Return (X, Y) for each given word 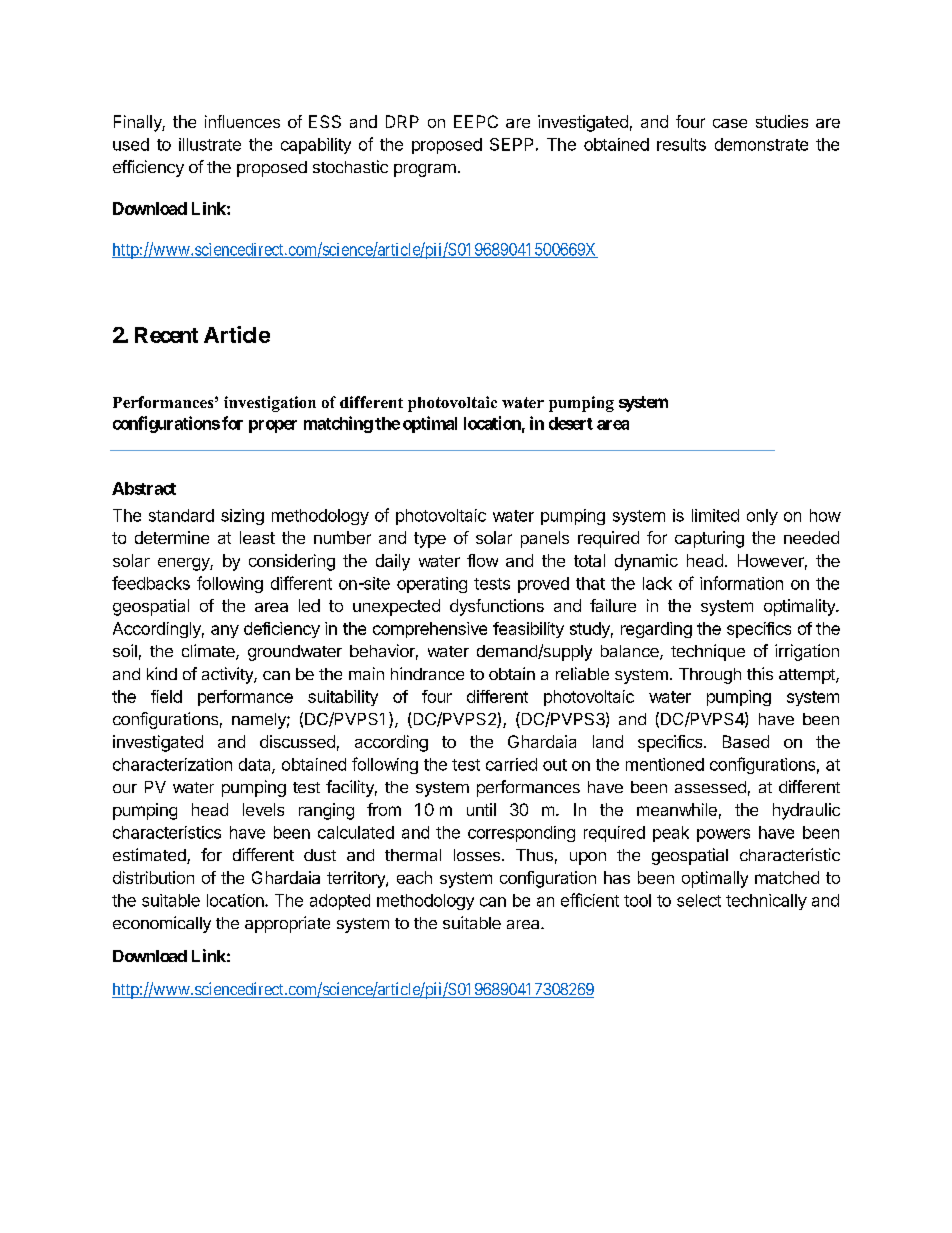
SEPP (511, 144)
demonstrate (761, 144)
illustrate (210, 144)
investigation (270, 404)
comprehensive (430, 630)
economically (162, 924)
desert (571, 423)
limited (715, 515)
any (225, 631)
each (414, 877)
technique (708, 652)
